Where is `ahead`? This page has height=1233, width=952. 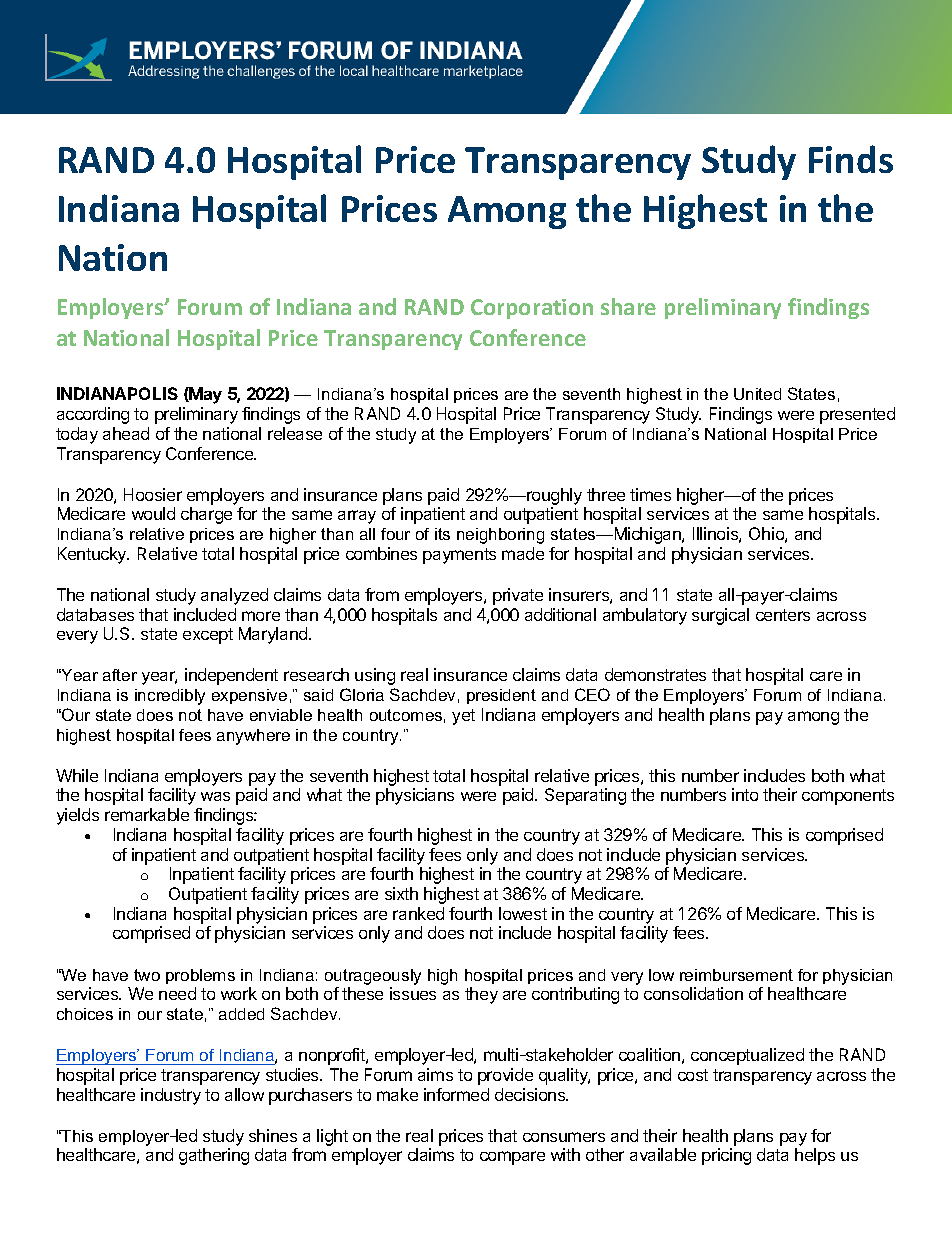
ahead is located at coordinates (126, 433).
